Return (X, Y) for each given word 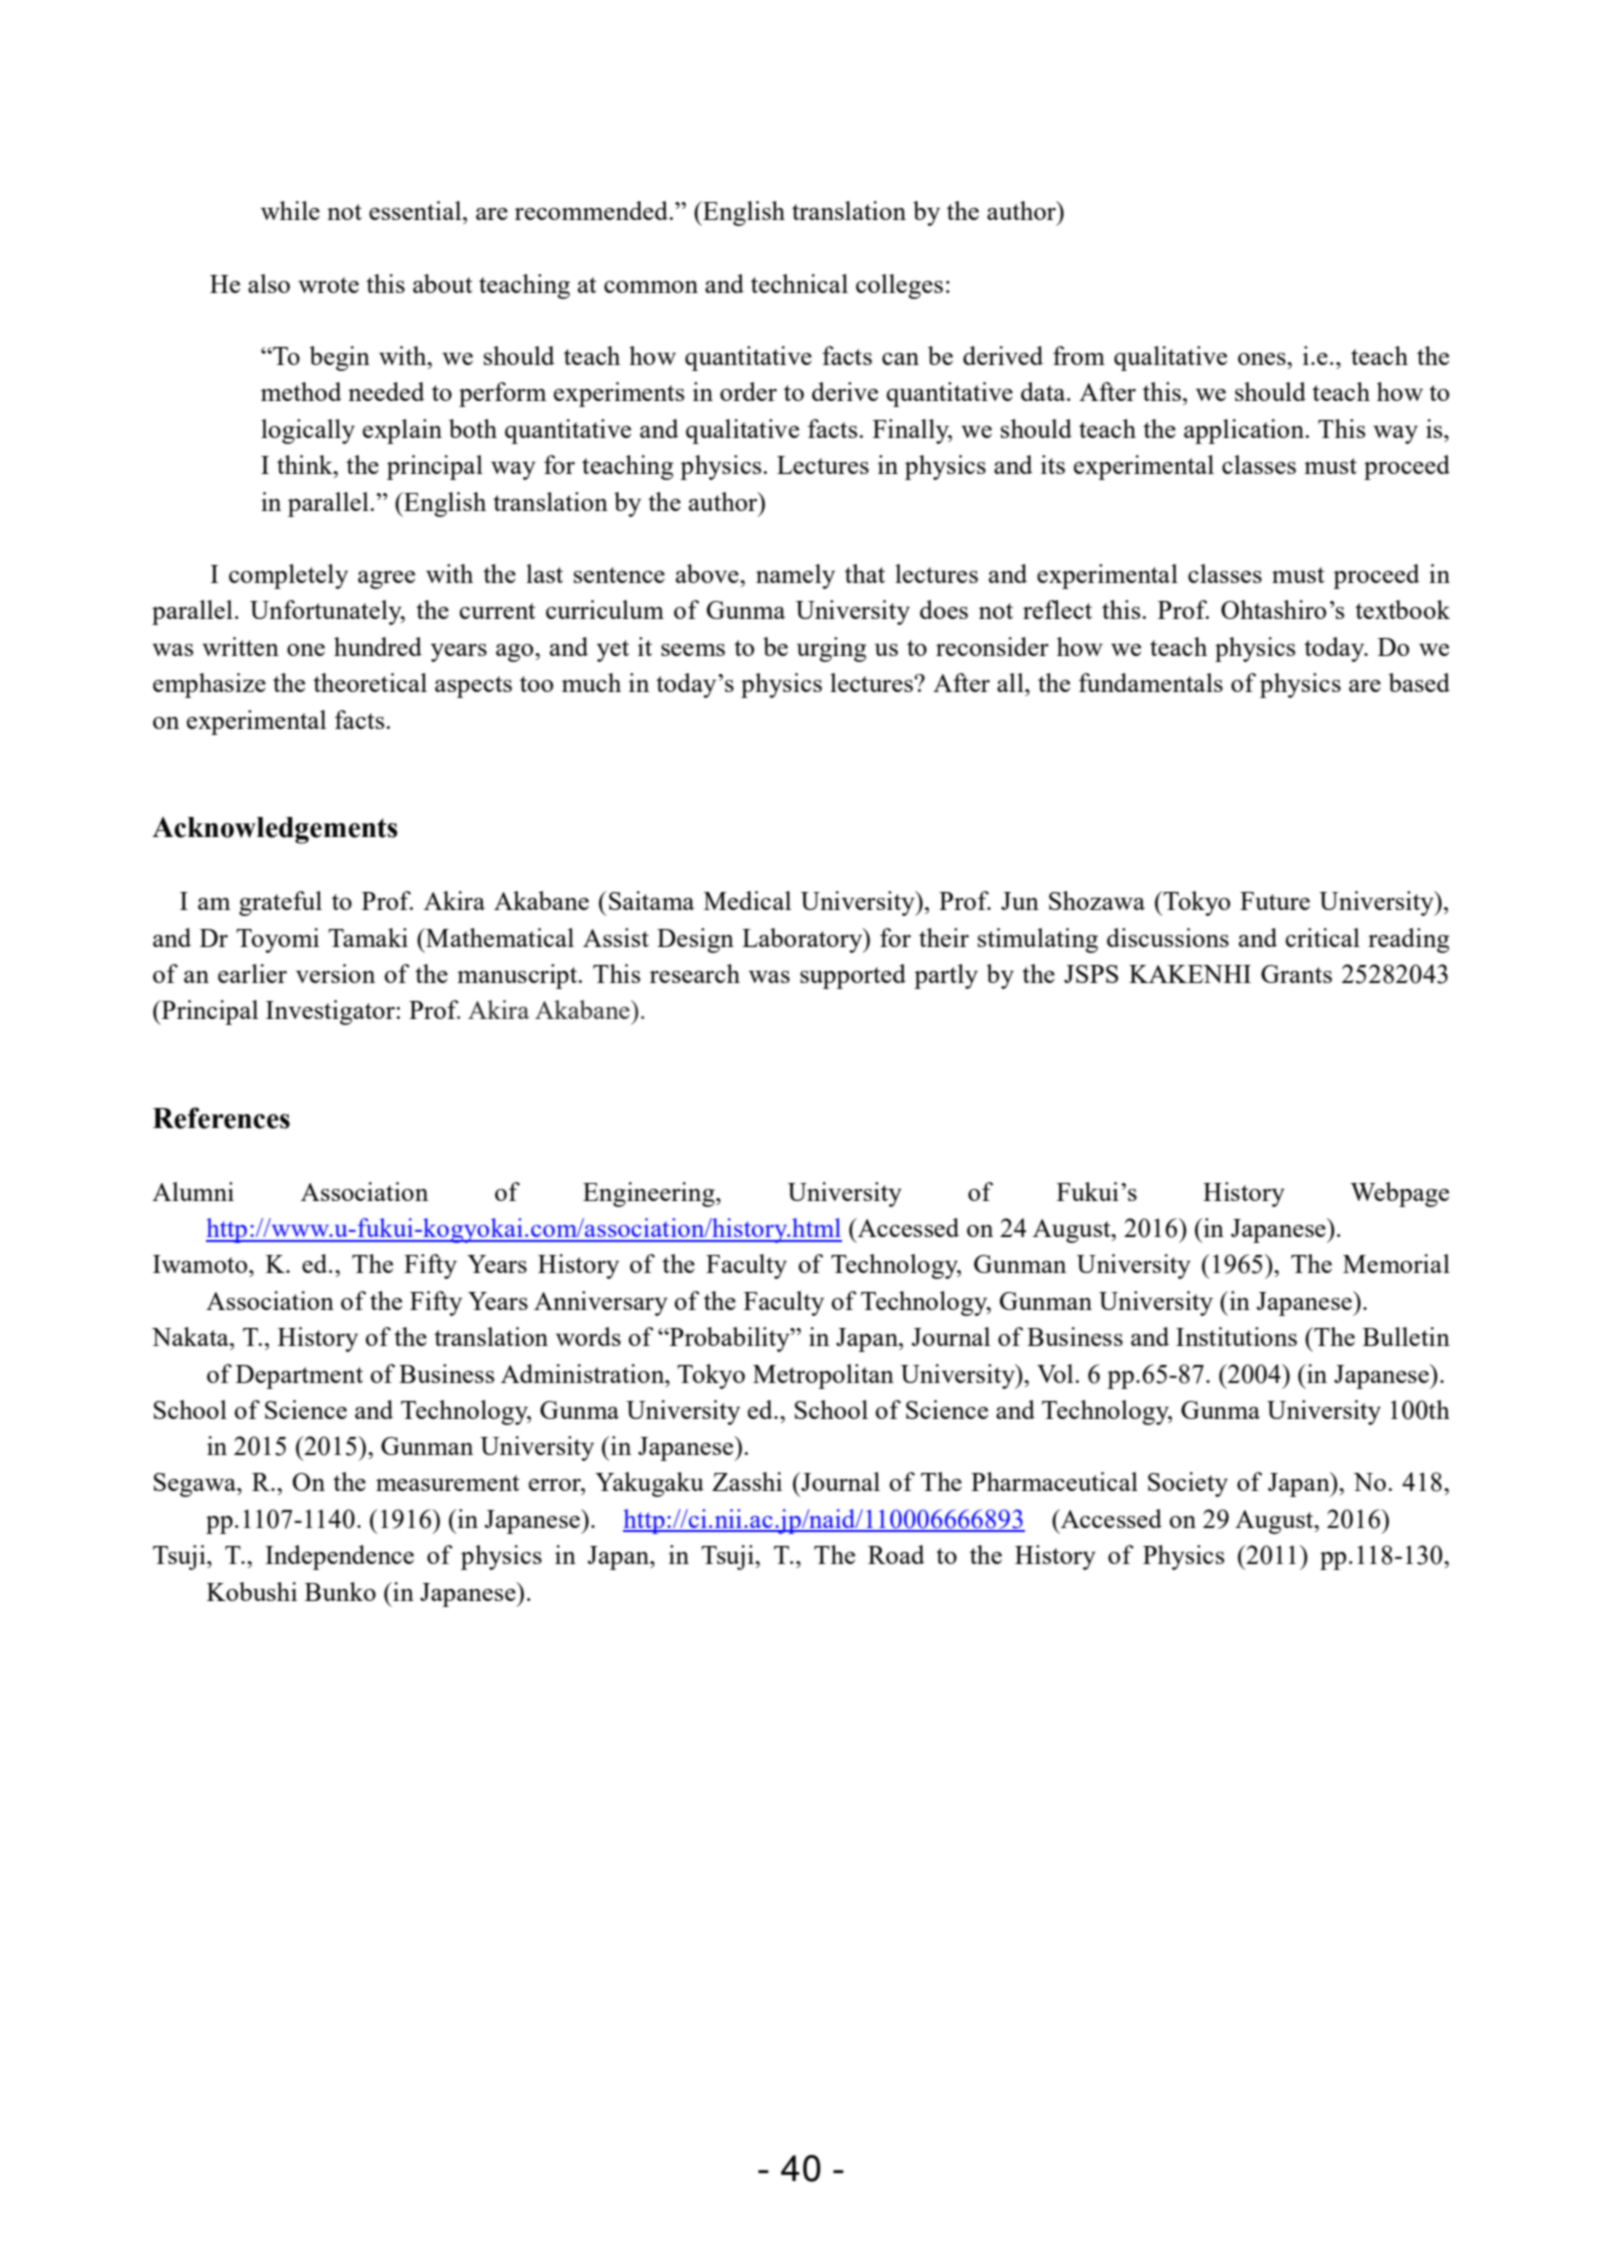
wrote (328, 285)
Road (896, 1554)
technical (799, 283)
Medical (747, 900)
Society (1188, 1484)
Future (1275, 901)
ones (1263, 359)
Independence (339, 1557)
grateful (280, 903)
